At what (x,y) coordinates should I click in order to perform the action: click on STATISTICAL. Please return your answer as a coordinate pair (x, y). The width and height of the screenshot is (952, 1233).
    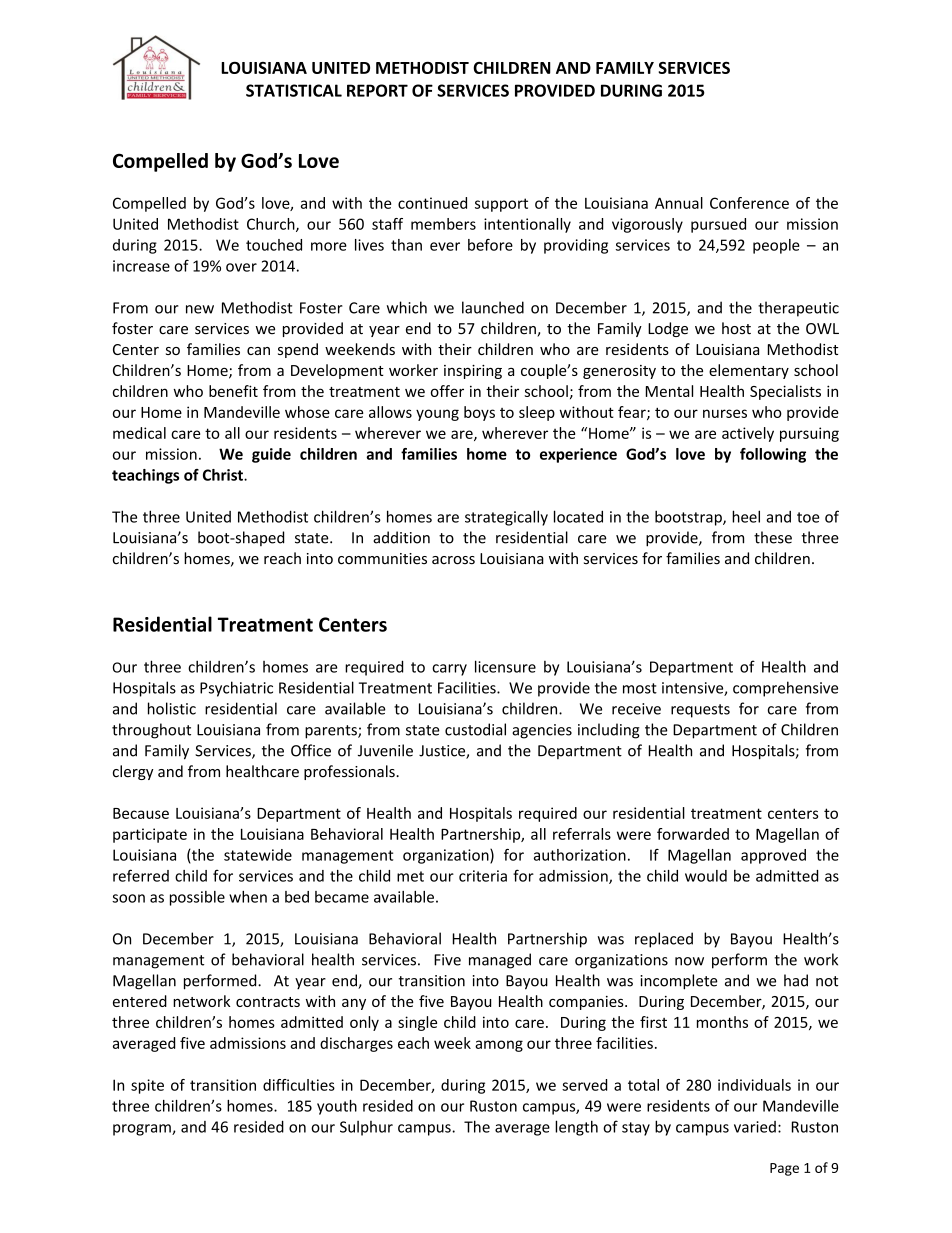
    Looking at the image, I should click on (294, 90).
